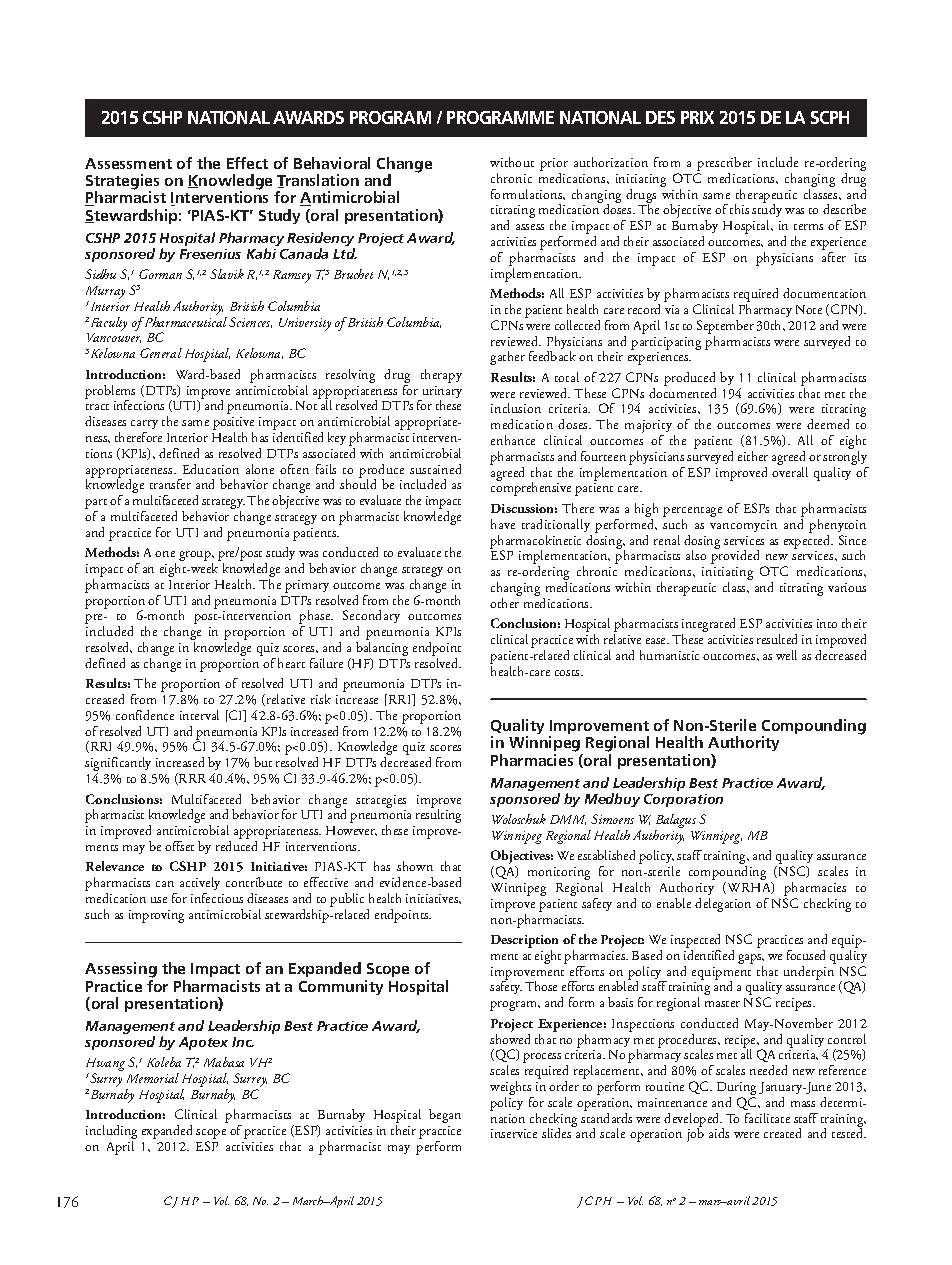  I want to click on Translation, so click(318, 181).
